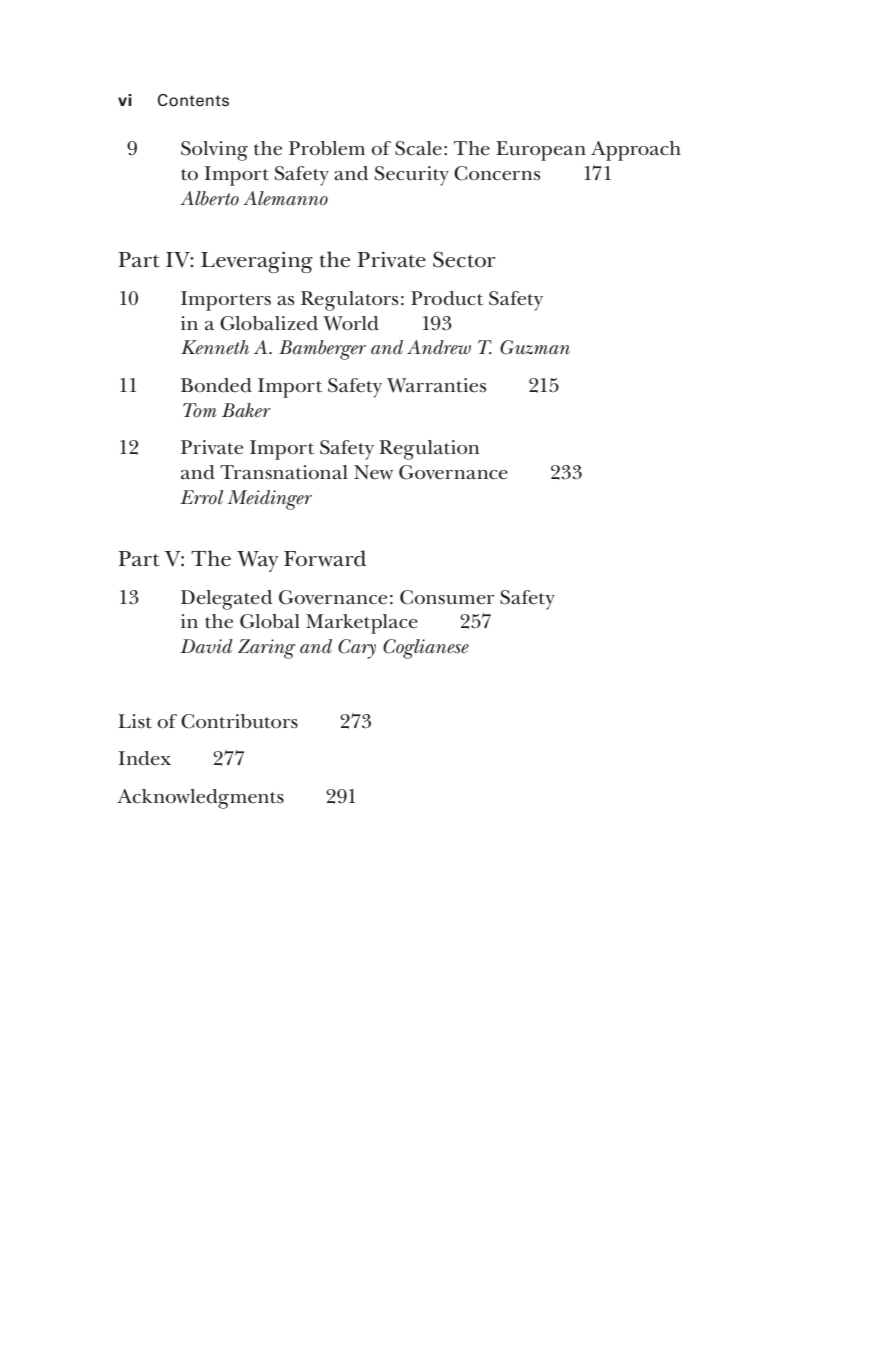  Describe the element at coordinates (437, 385) in the page. I see `Warranties` at that location.
